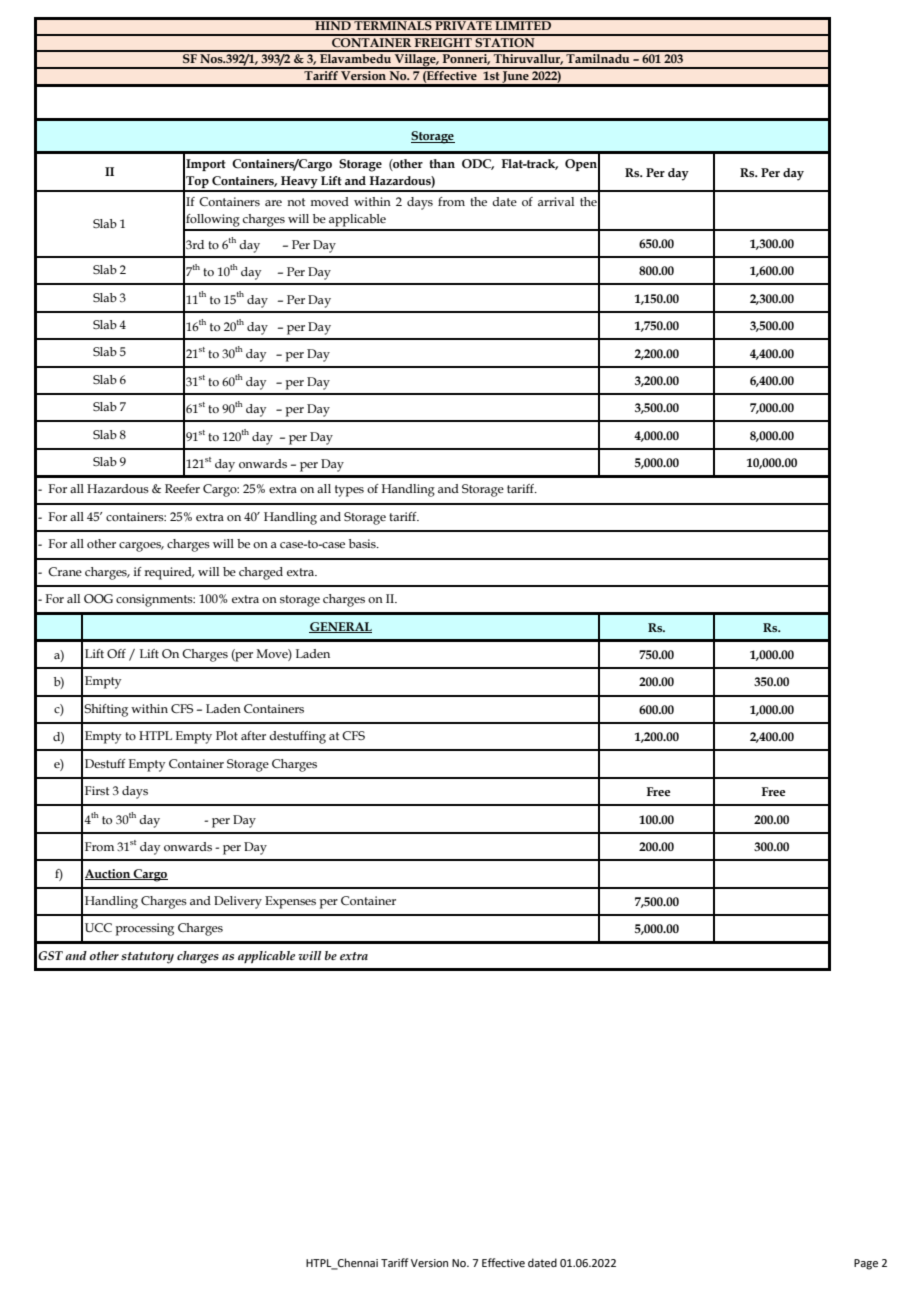 The image size is (924, 1308). What do you see at coordinates (50, 955) in the screenshot?
I see `GST` at bounding box center [50, 955].
